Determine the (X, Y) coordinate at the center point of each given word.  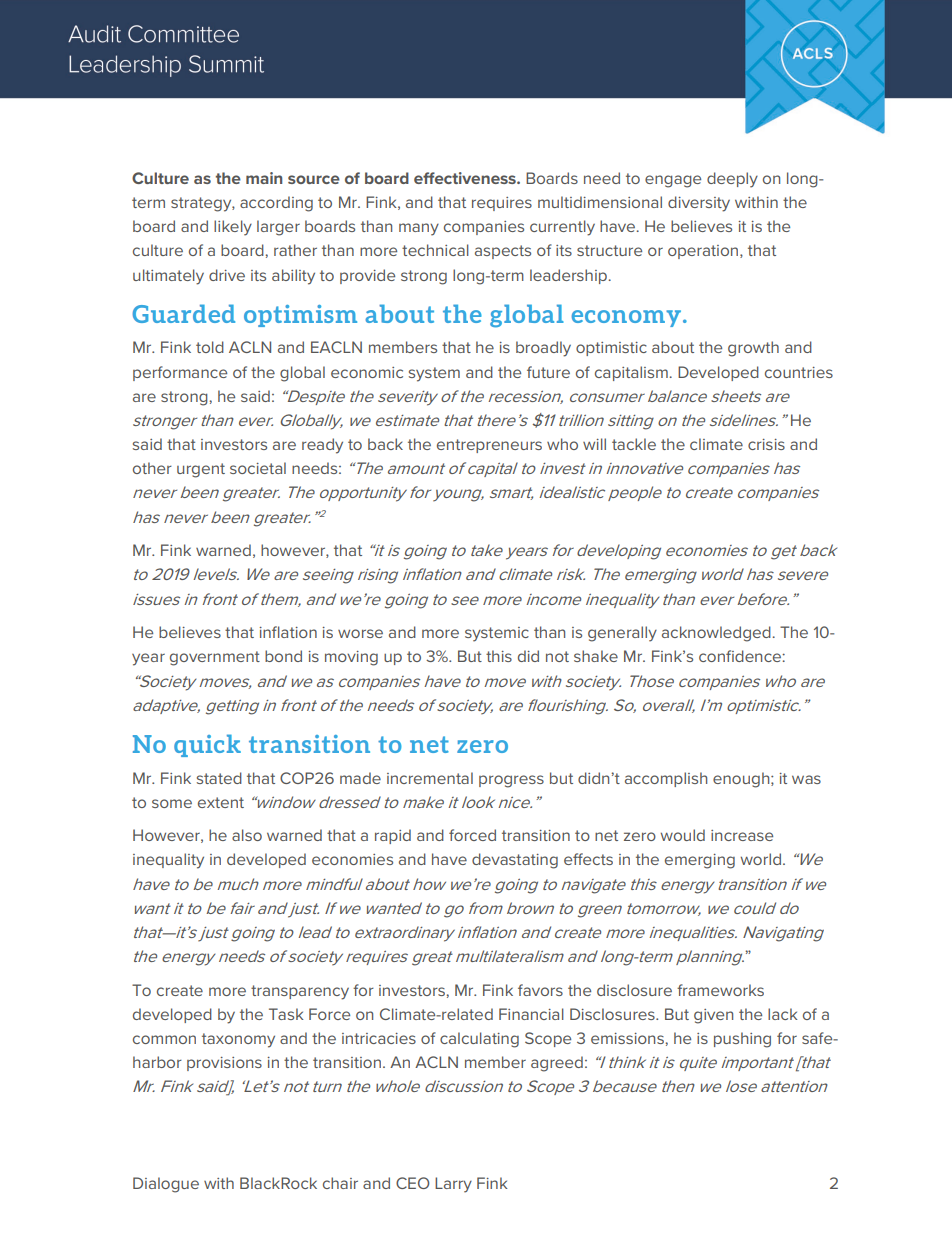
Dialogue (166, 1185)
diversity (699, 204)
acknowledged (716, 634)
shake (596, 656)
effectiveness (466, 178)
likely (233, 228)
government (215, 658)
